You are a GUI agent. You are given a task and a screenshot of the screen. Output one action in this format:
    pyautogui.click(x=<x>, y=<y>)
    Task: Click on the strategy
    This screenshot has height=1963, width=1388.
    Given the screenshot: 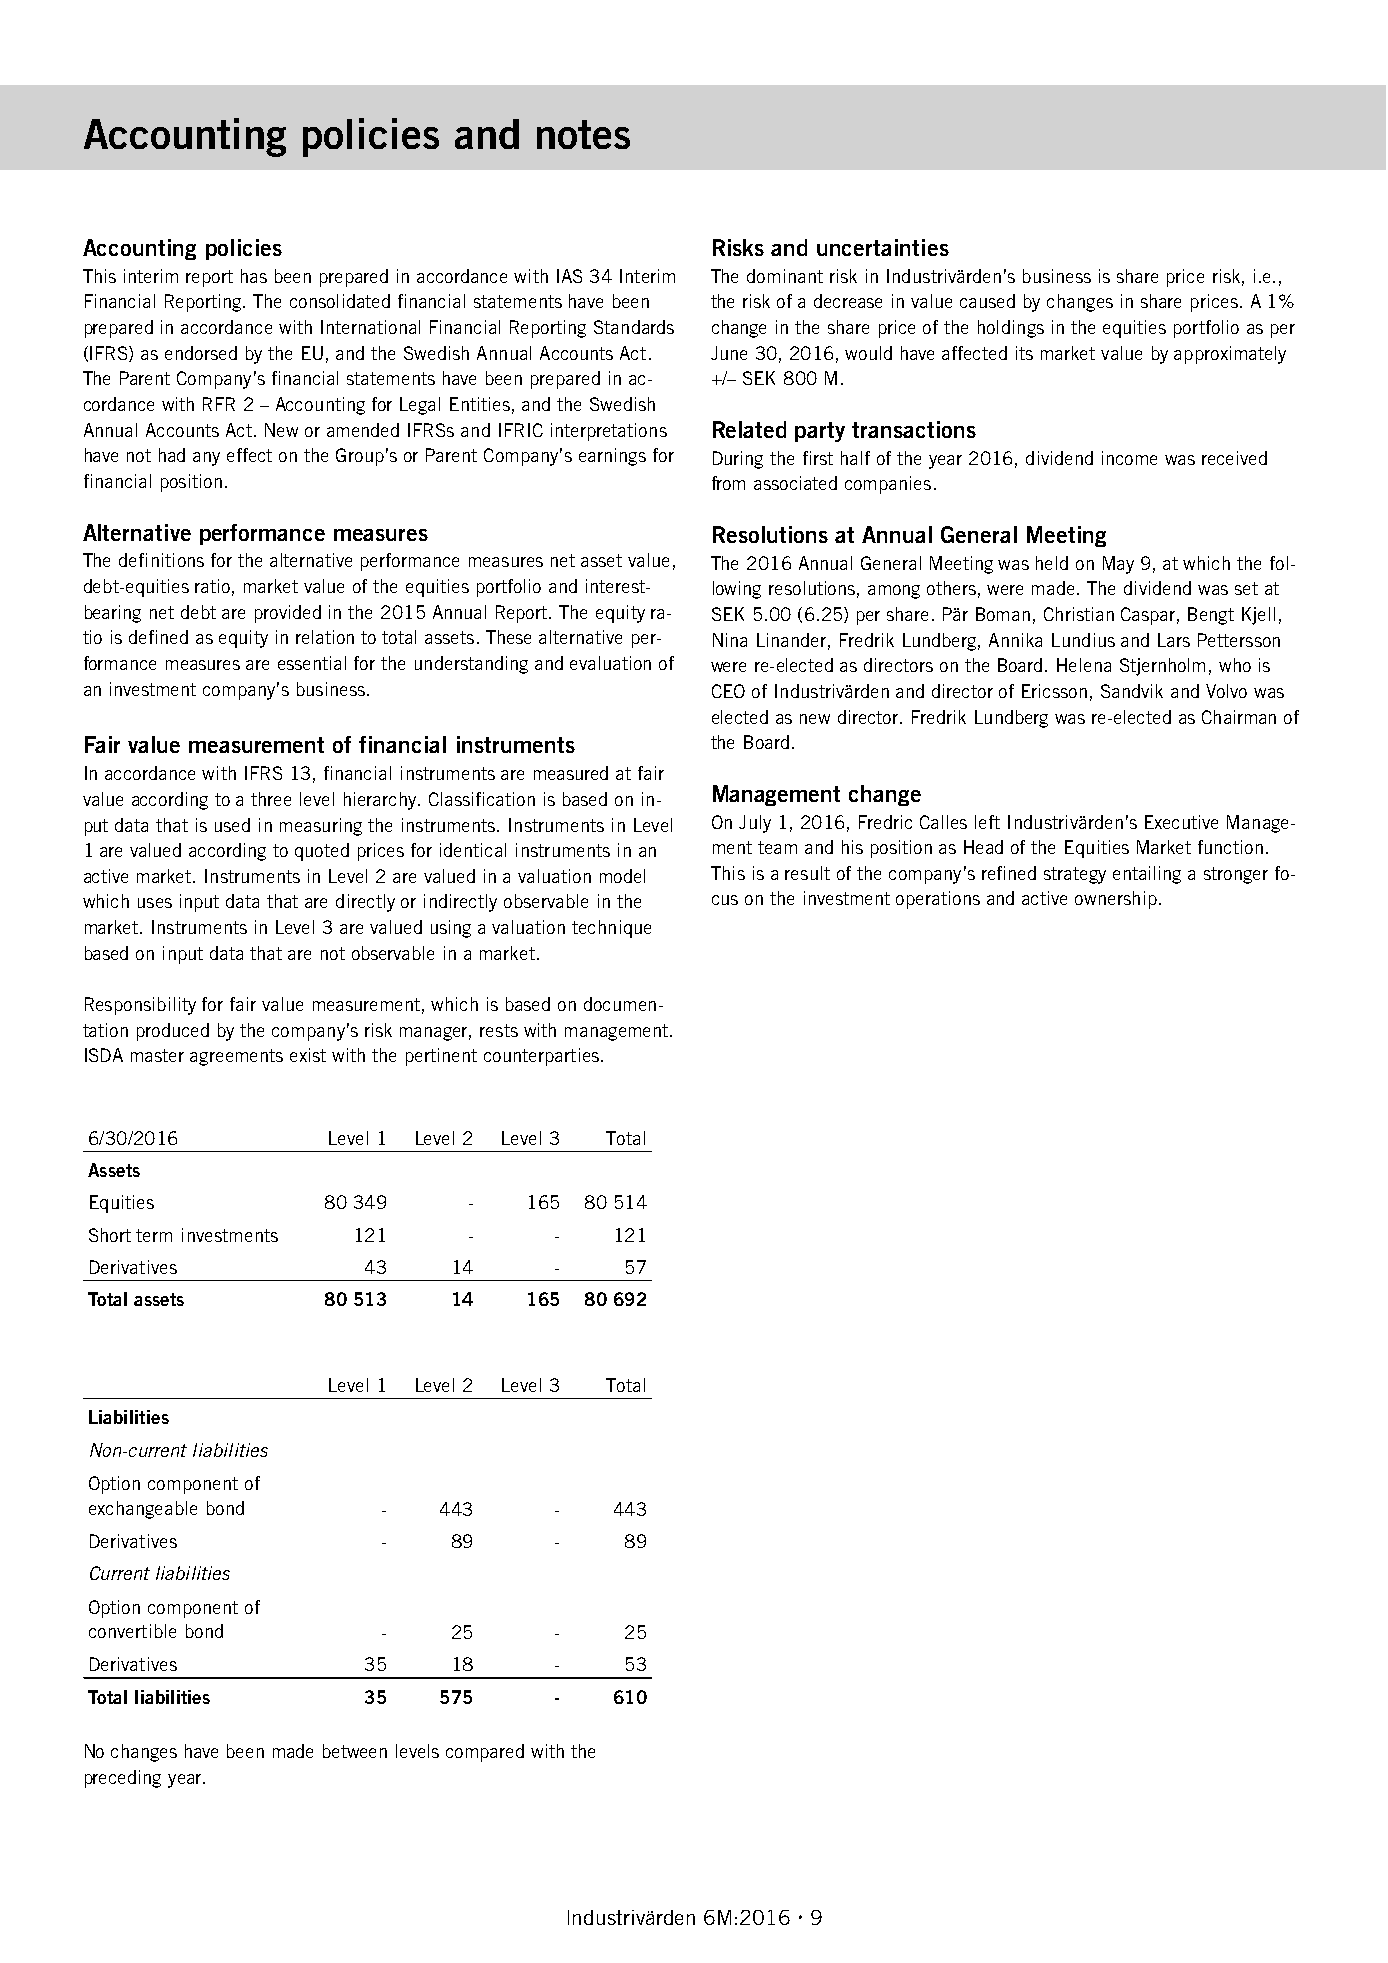 What is the action you would take?
    pyautogui.click(x=1075, y=875)
